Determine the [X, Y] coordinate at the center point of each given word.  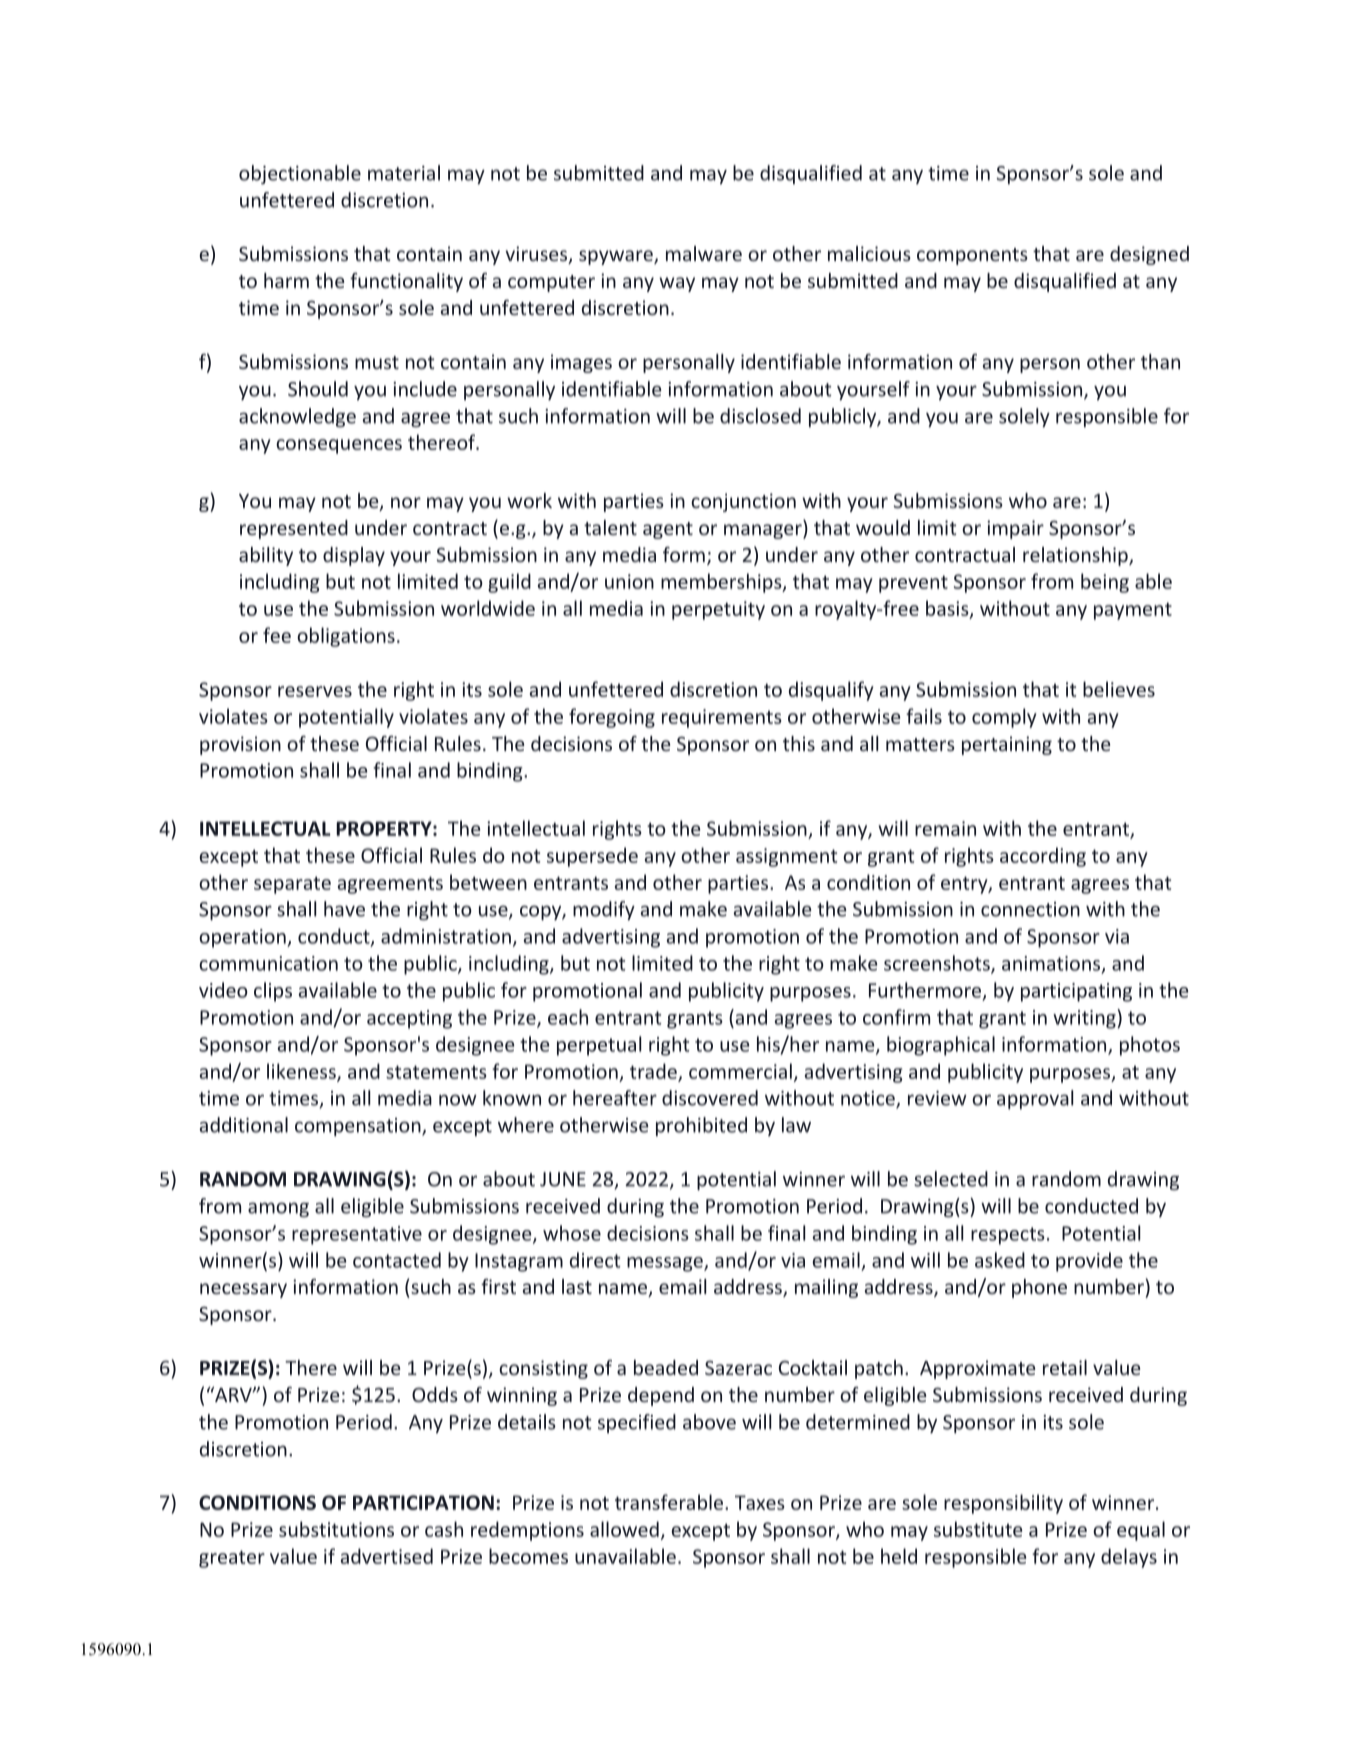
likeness [302, 1072]
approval [1035, 1099]
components [972, 256]
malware [704, 253]
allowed [624, 1529]
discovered [710, 1098]
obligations [346, 637]
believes [1119, 689]
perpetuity [718, 610]
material [404, 173]
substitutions [336, 1529]
